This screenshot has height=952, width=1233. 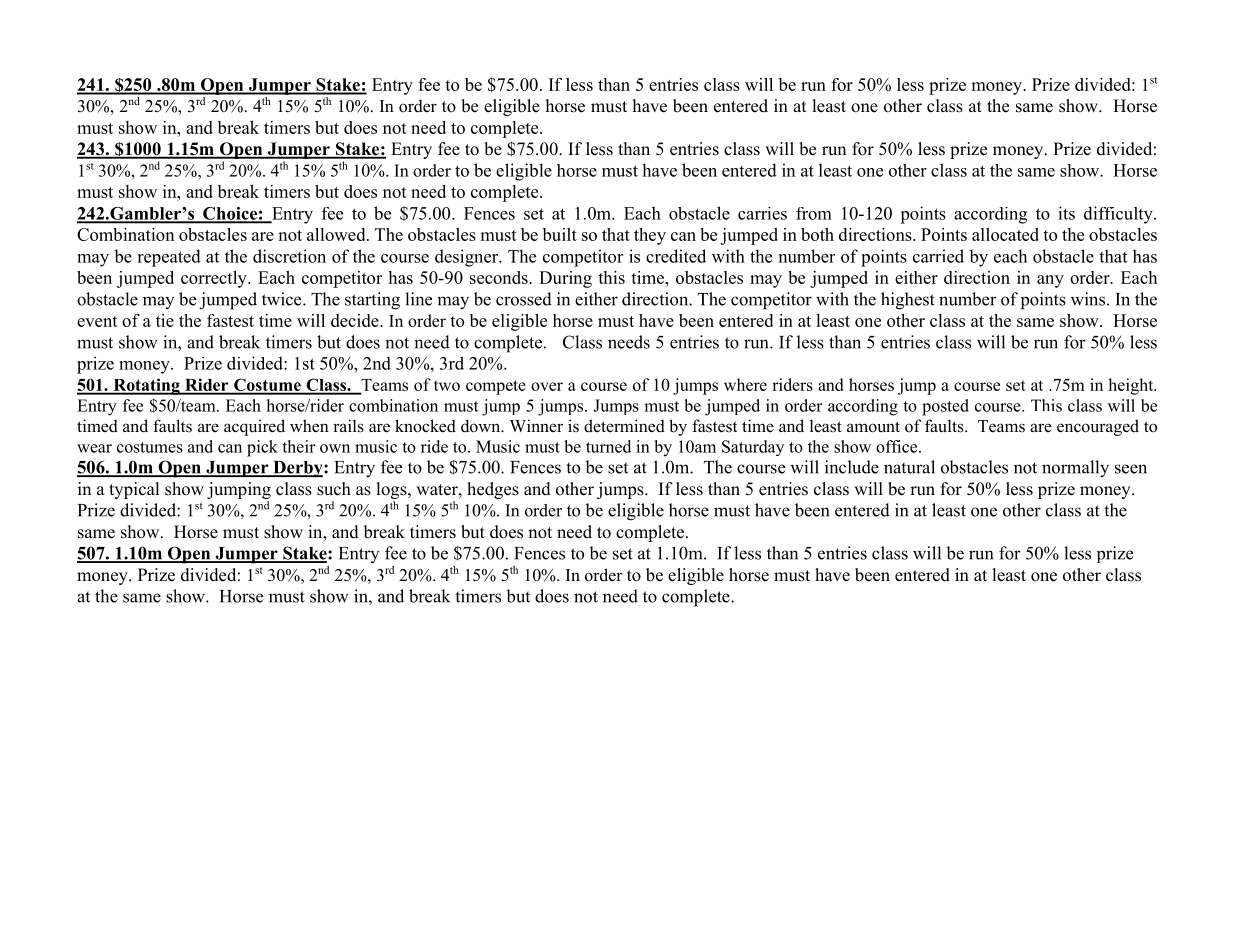 I want to click on twice, so click(x=283, y=299).
